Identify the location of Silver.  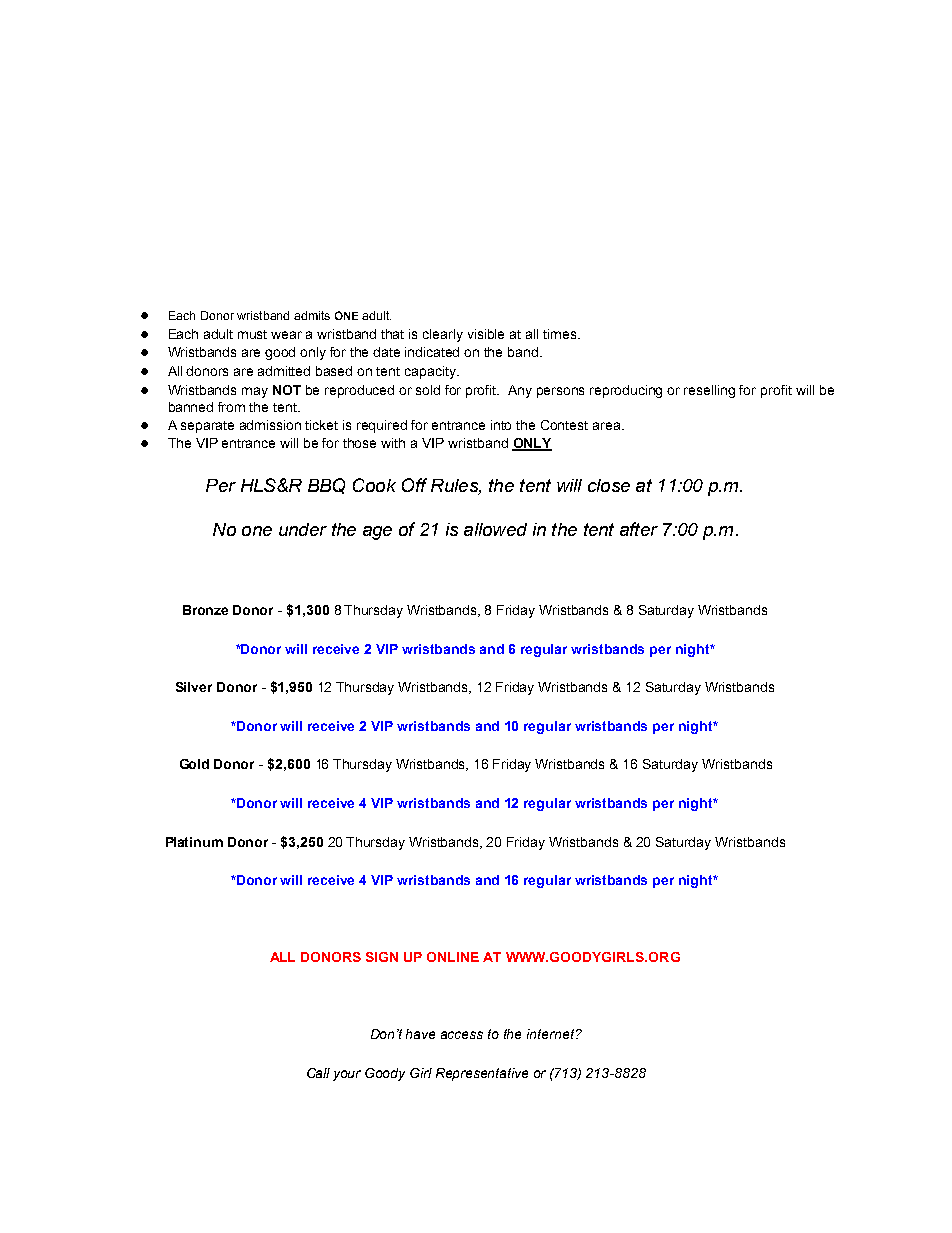
(194, 687).
